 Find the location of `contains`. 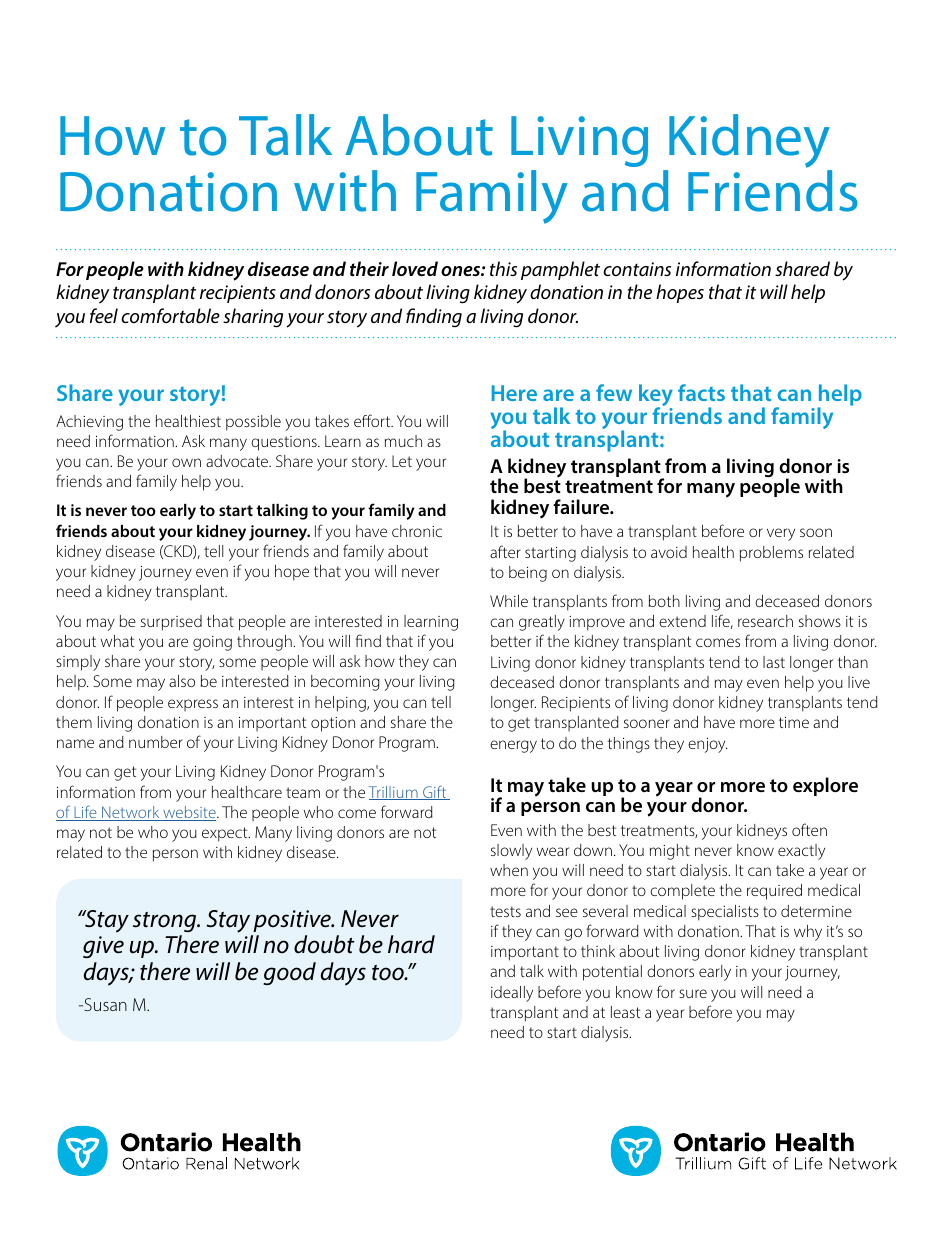

contains is located at coordinates (637, 269).
